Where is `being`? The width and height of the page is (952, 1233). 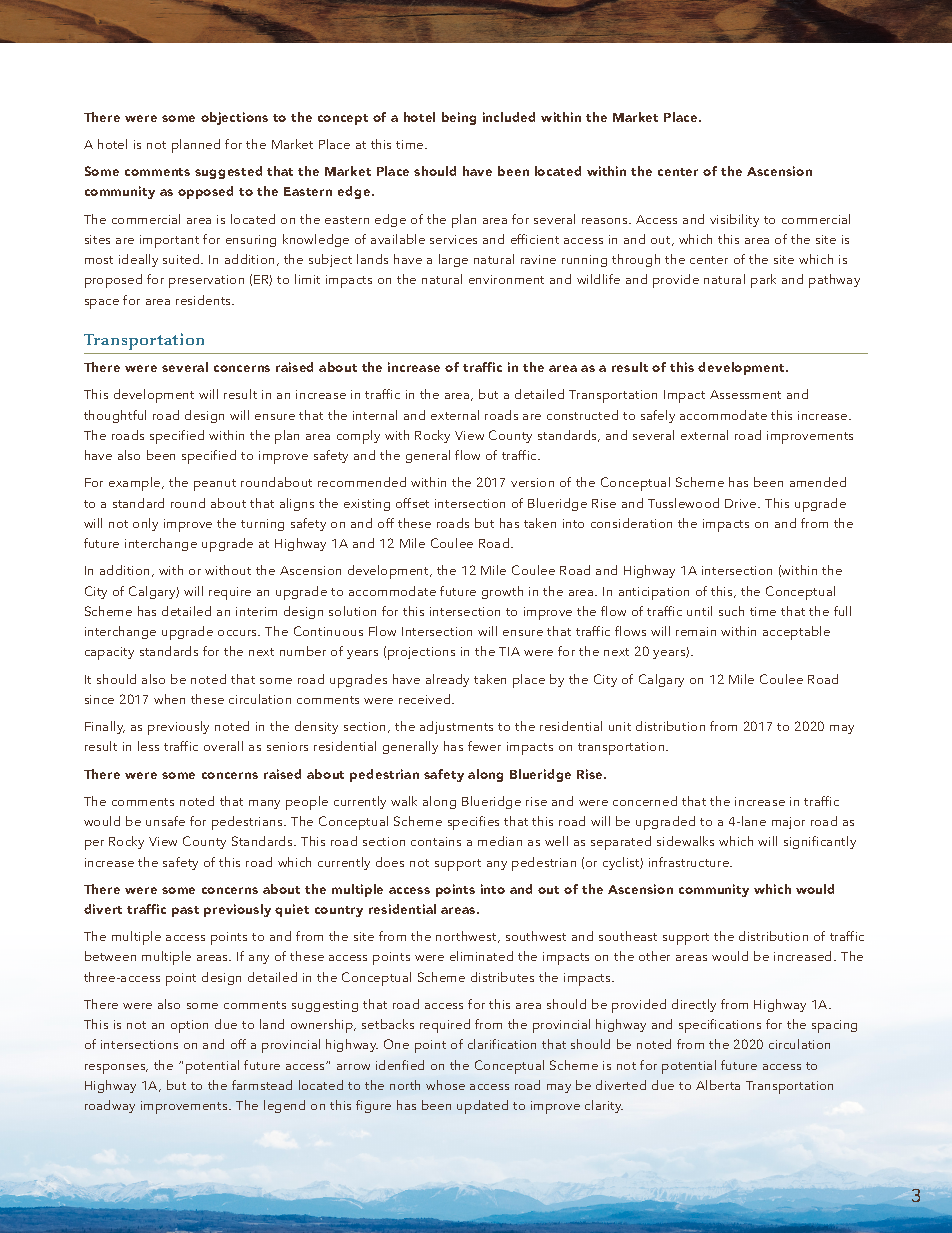 being is located at coordinates (459, 118).
